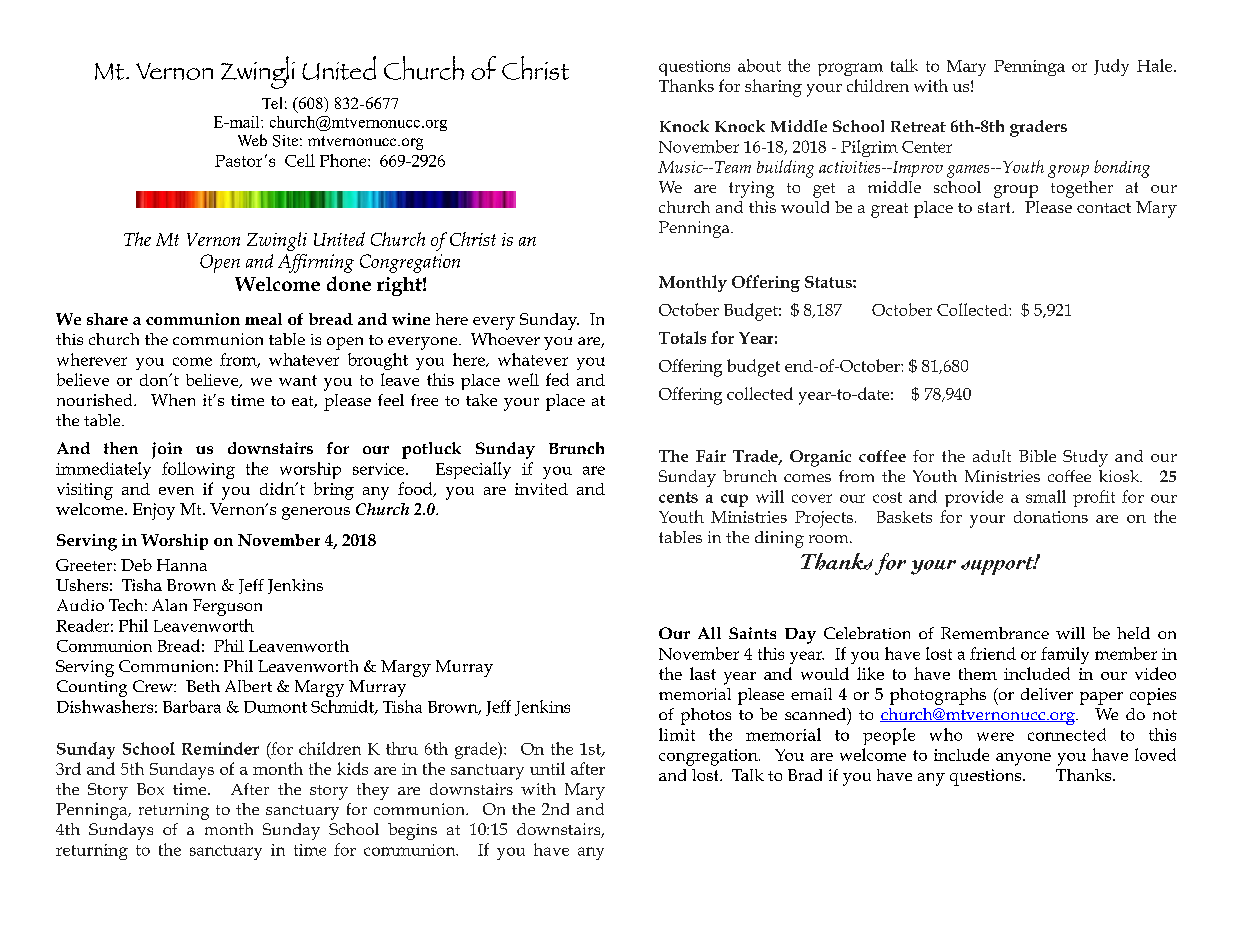 This page has width=1233, height=952. Describe the element at coordinates (752, 633) in the page. I see `Saints` at that location.
